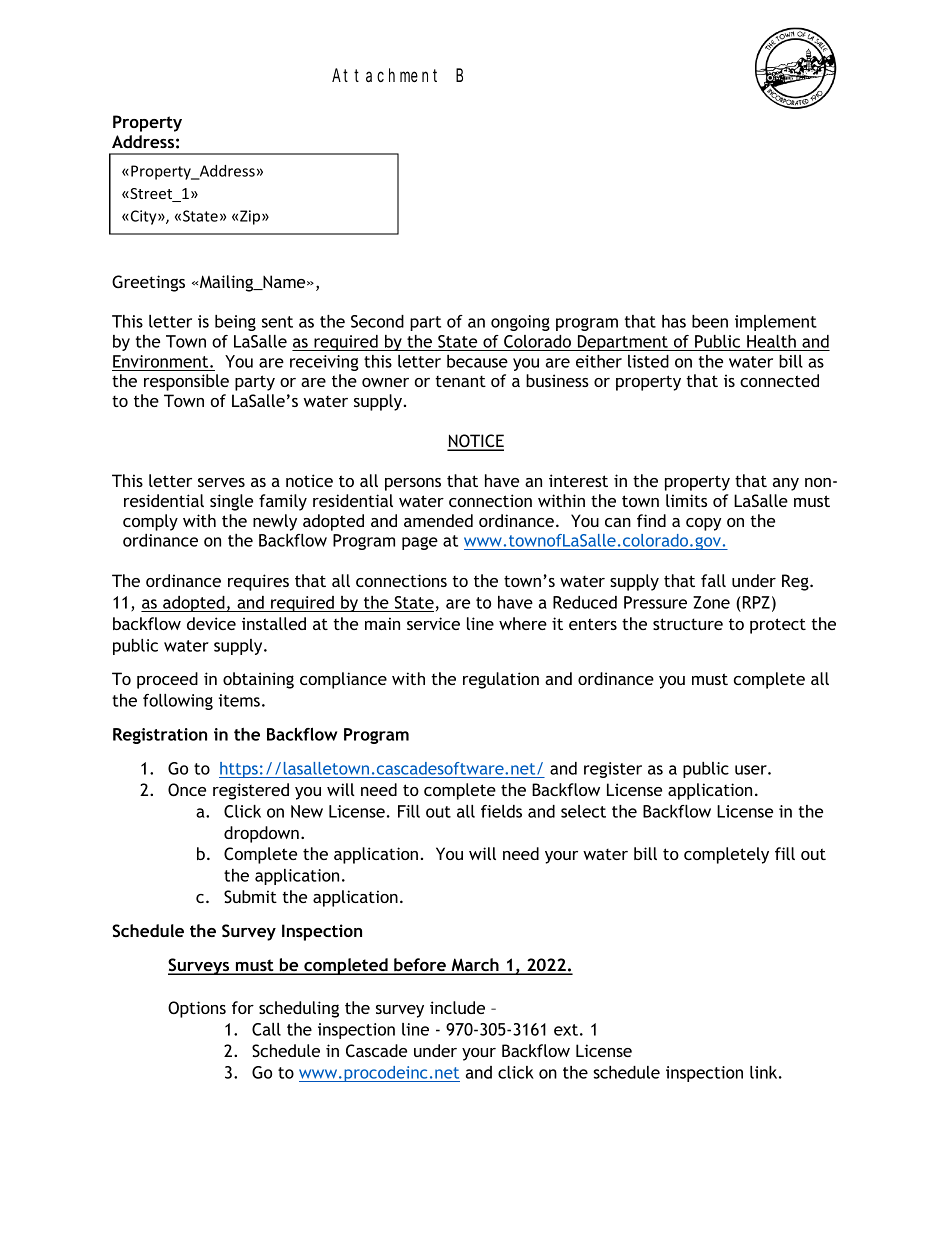 This screenshot has width=952, height=1233. I want to click on structure, so click(688, 624).
